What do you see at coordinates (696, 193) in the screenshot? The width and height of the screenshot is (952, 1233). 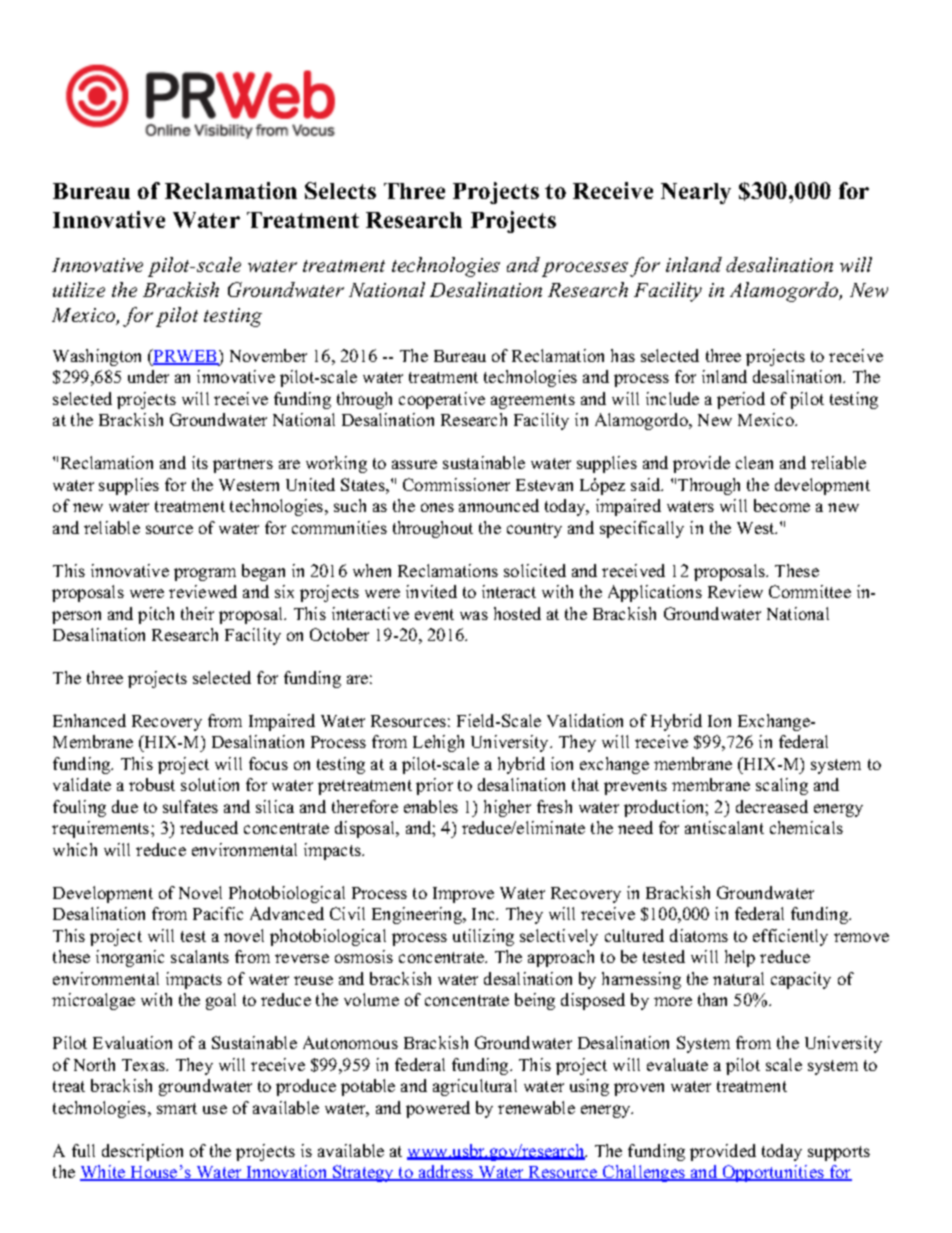 I see `Nearly` at bounding box center [696, 193].
